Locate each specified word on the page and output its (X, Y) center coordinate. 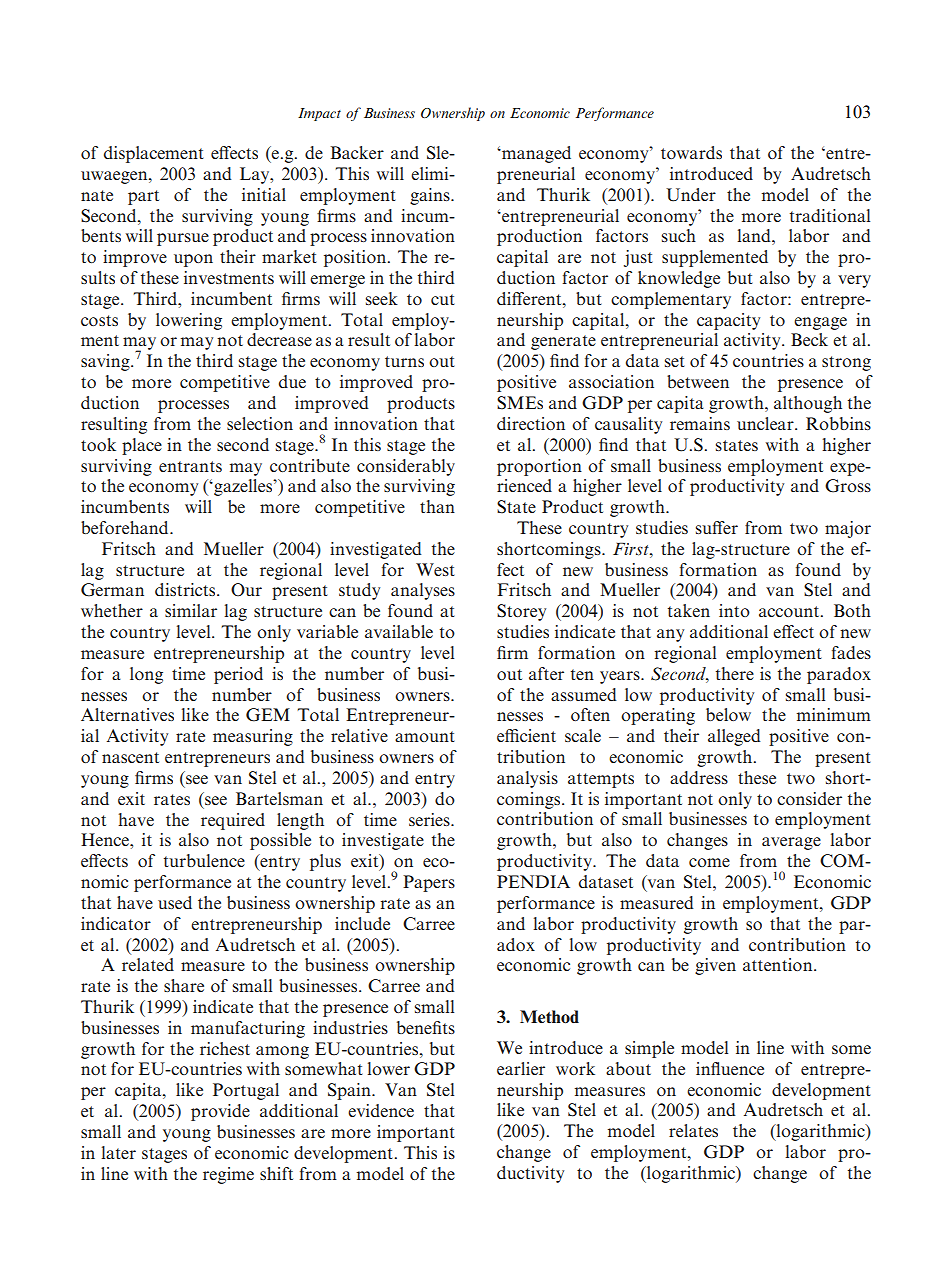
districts (186, 589)
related (148, 964)
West (435, 569)
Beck (809, 339)
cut (443, 299)
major (848, 529)
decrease (279, 339)
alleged (734, 737)
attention (779, 964)
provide (220, 1112)
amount (425, 736)
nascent (130, 757)
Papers (429, 883)
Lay (256, 175)
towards (691, 152)
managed (535, 154)
